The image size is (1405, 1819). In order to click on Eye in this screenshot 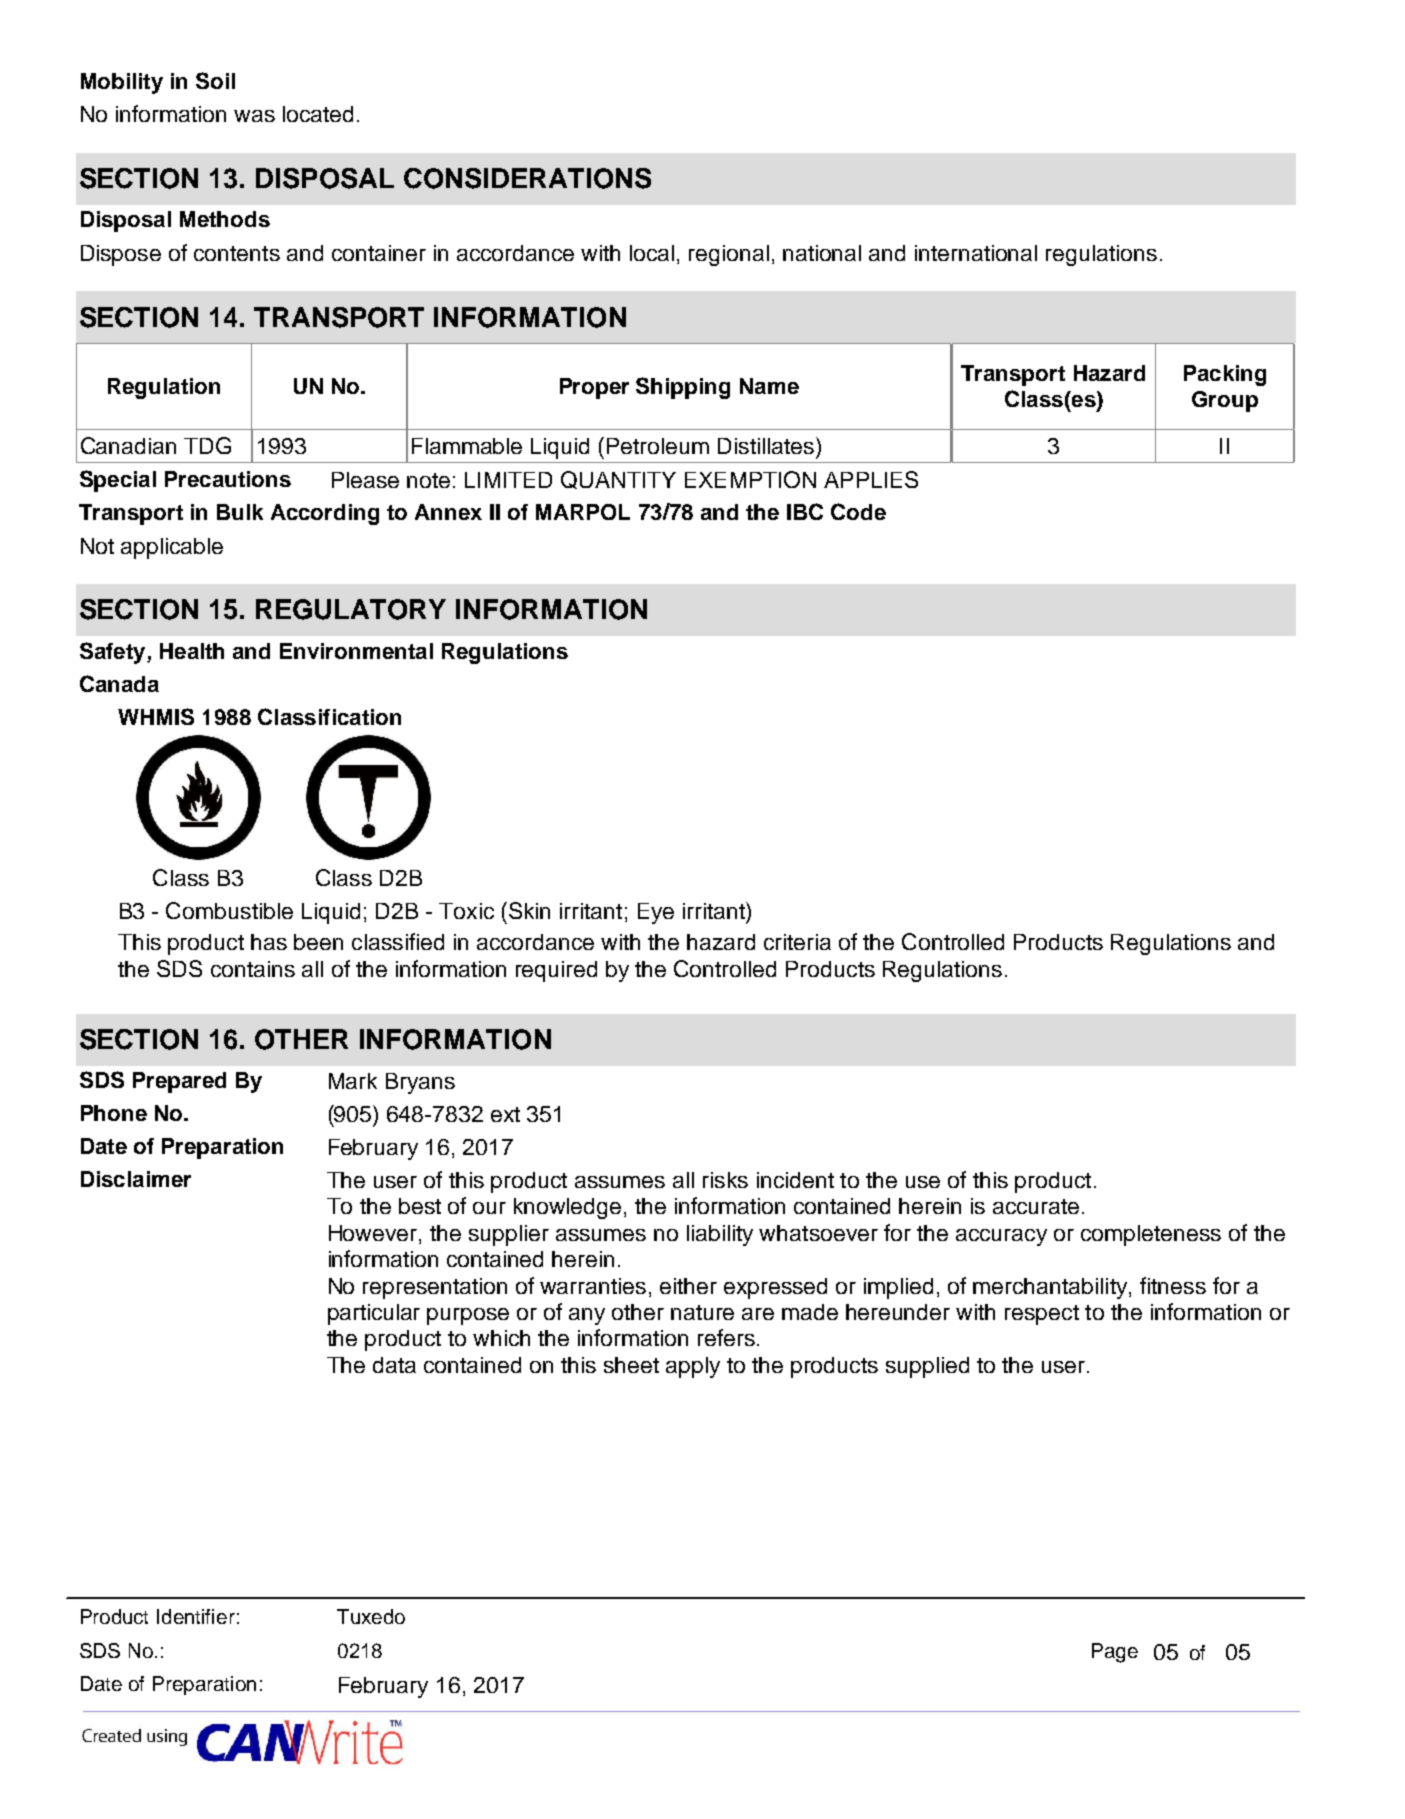, I will do `click(656, 913)`.
